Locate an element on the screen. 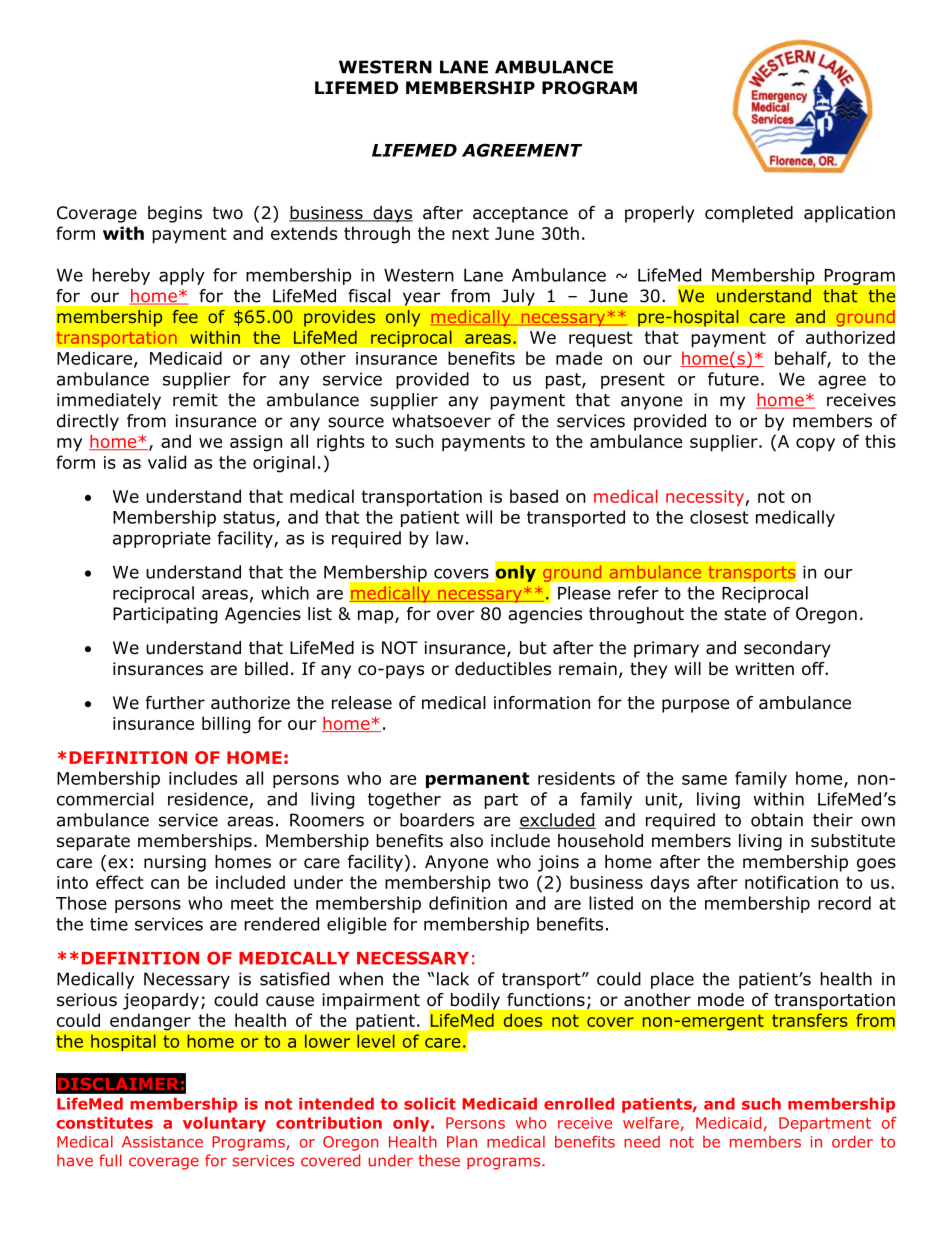 Image resolution: width=952 pixels, height=1233 pixels. written is located at coordinates (764, 668).
